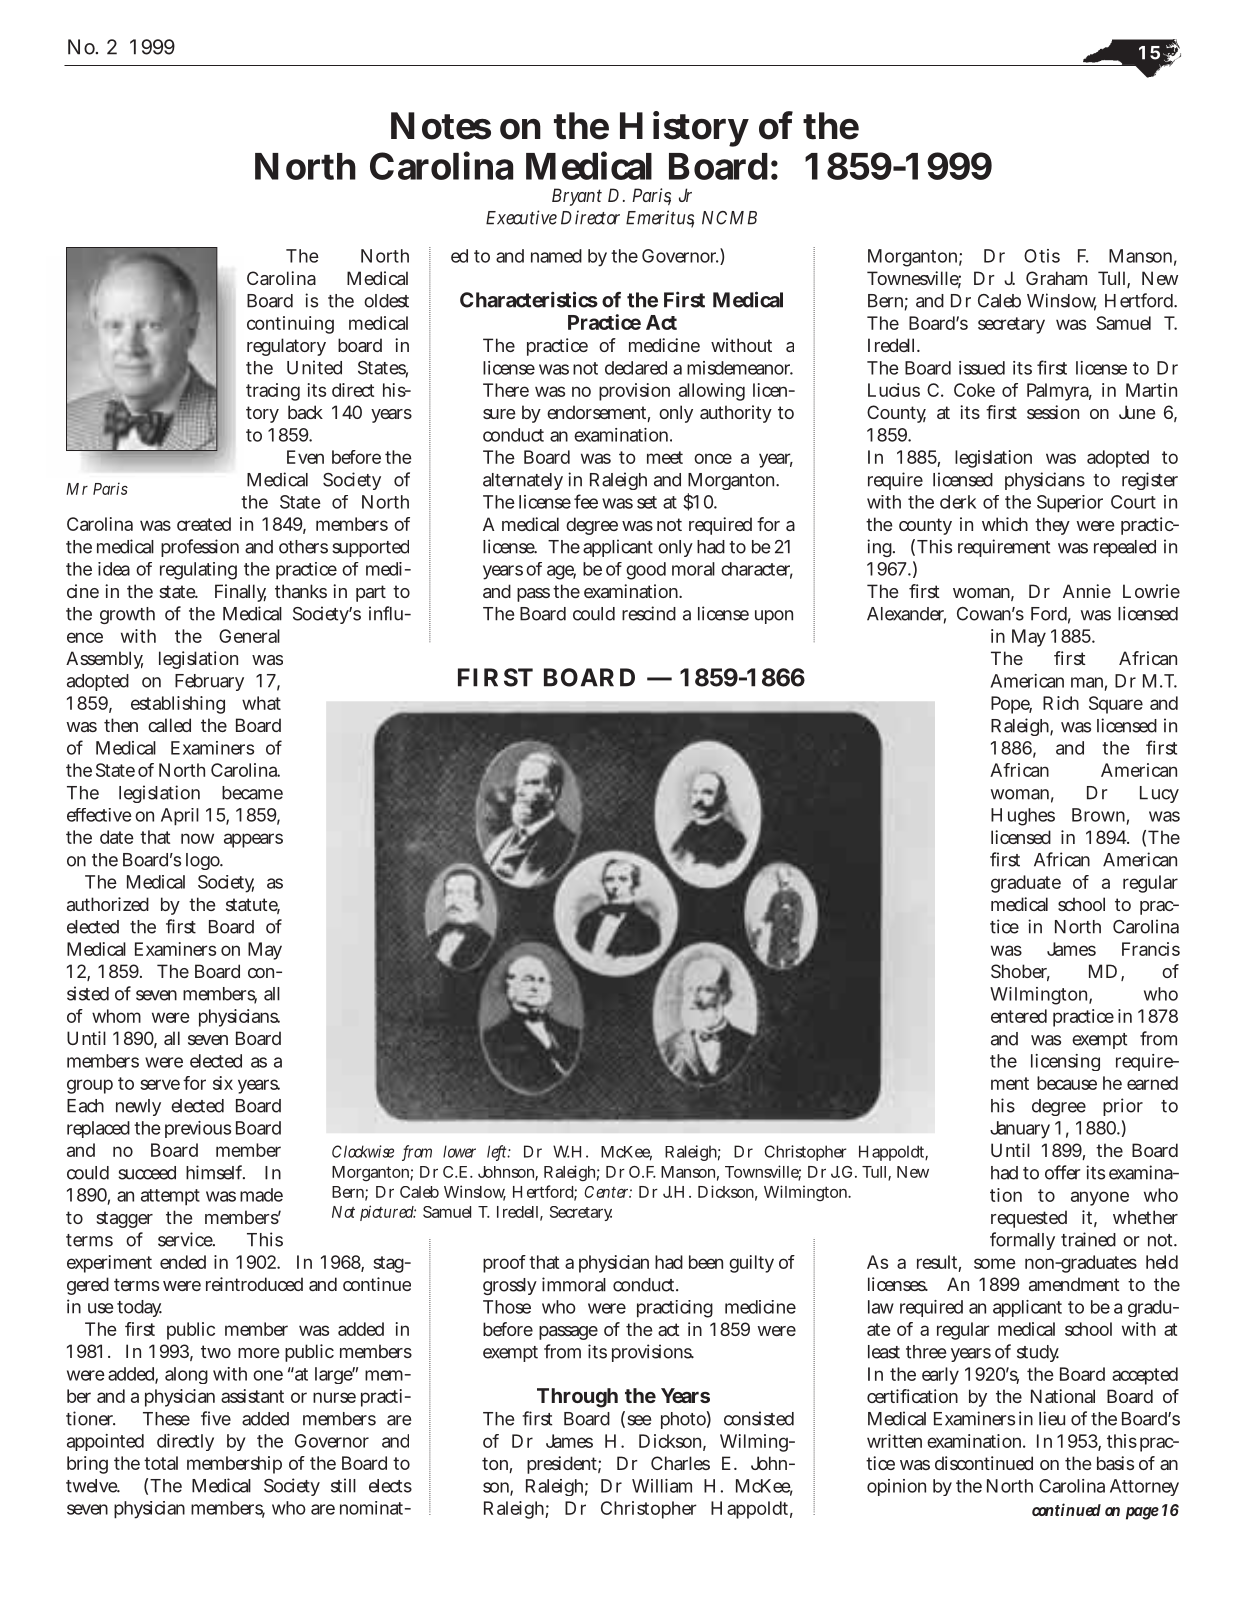 The width and height of the screenshot is (1244, 1610). What do you see at coordinates (253, 840) in the screenshot?
I see `appears` at bounding box center [253, 840].
